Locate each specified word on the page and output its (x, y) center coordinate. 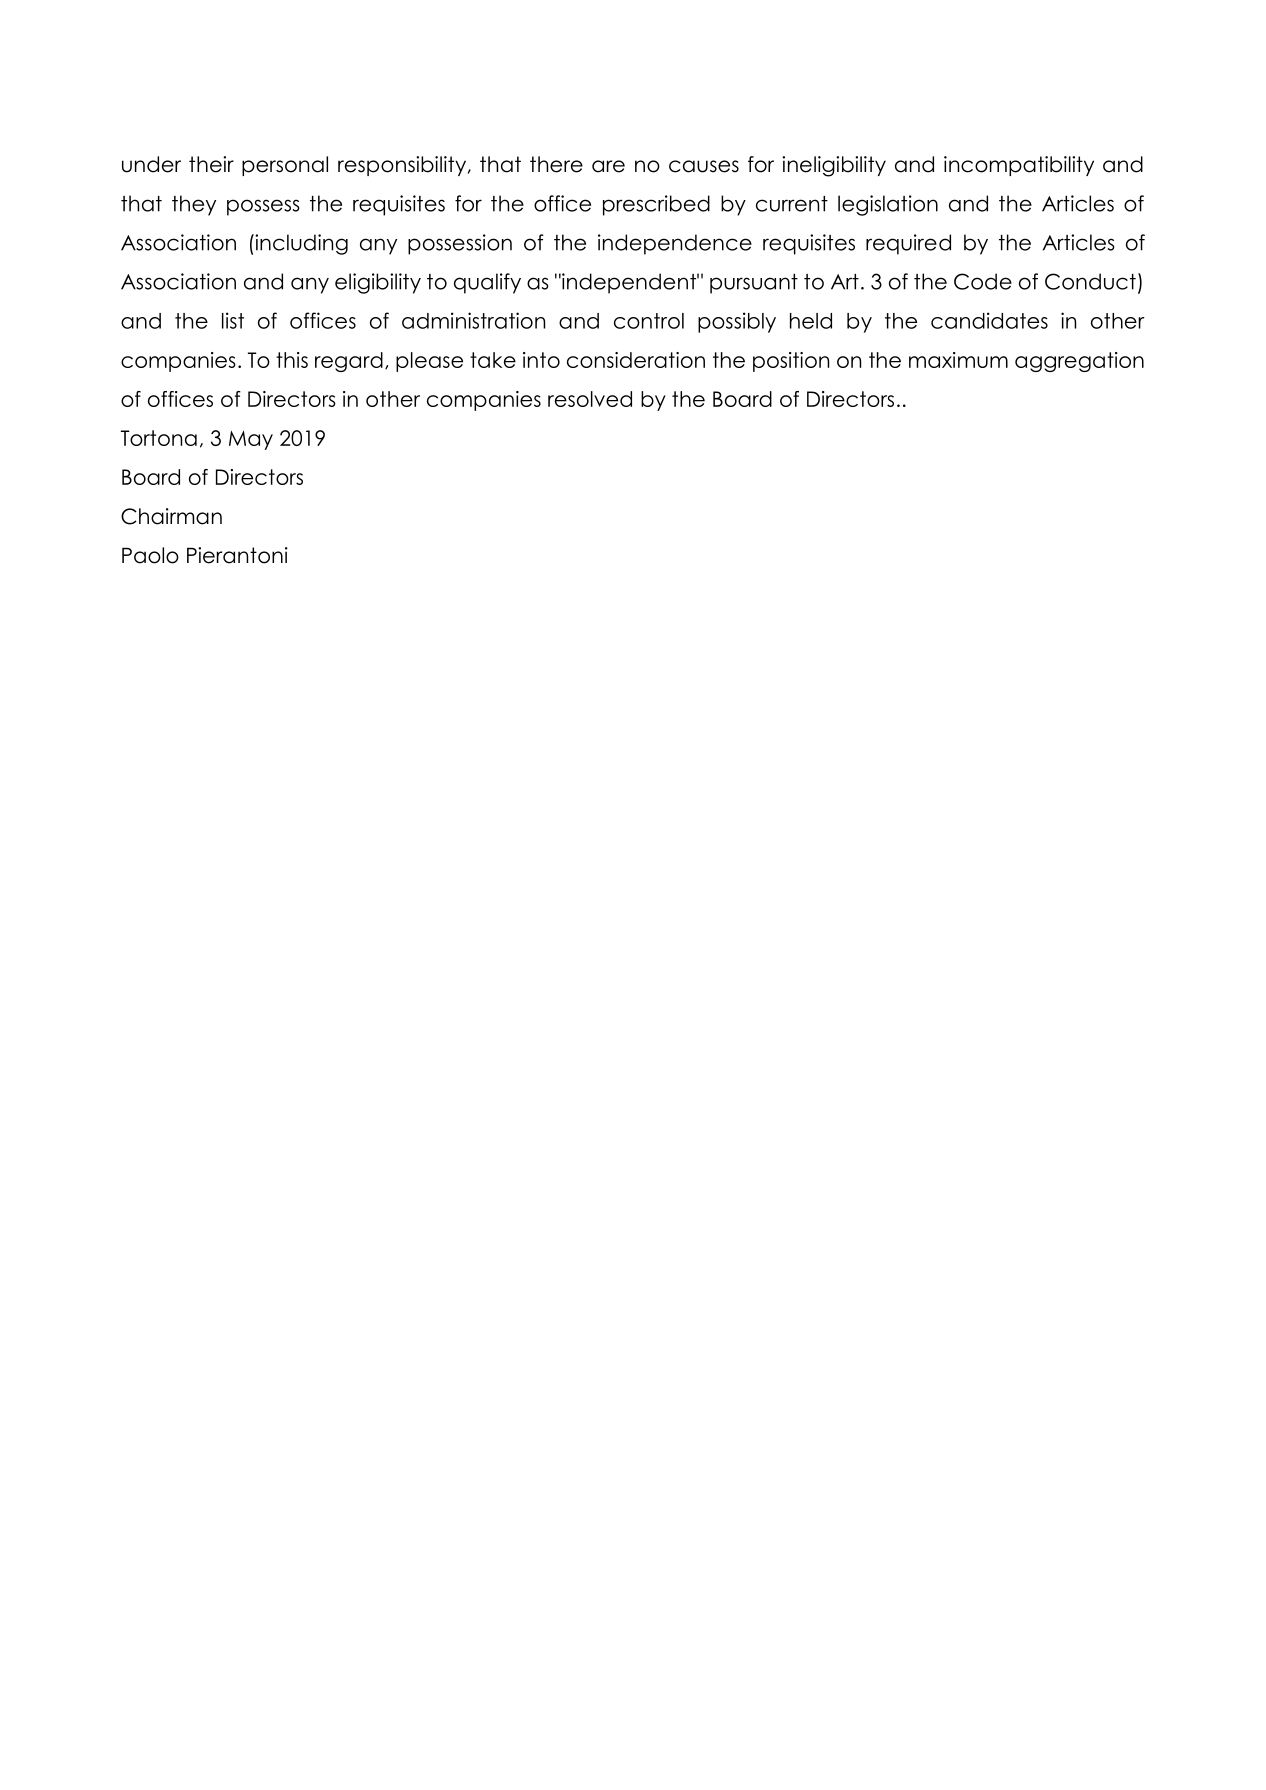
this (292, 360)
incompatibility (1019, 166)
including (300, 244)
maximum (958, 360)
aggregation (1079, 362)
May (251, 440)
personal (285, 166)
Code (983, 281)
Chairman (171, 516)
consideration (636, 360)
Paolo (150, 555)
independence (675, 244)
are (608, 166)
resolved (590, 399)
